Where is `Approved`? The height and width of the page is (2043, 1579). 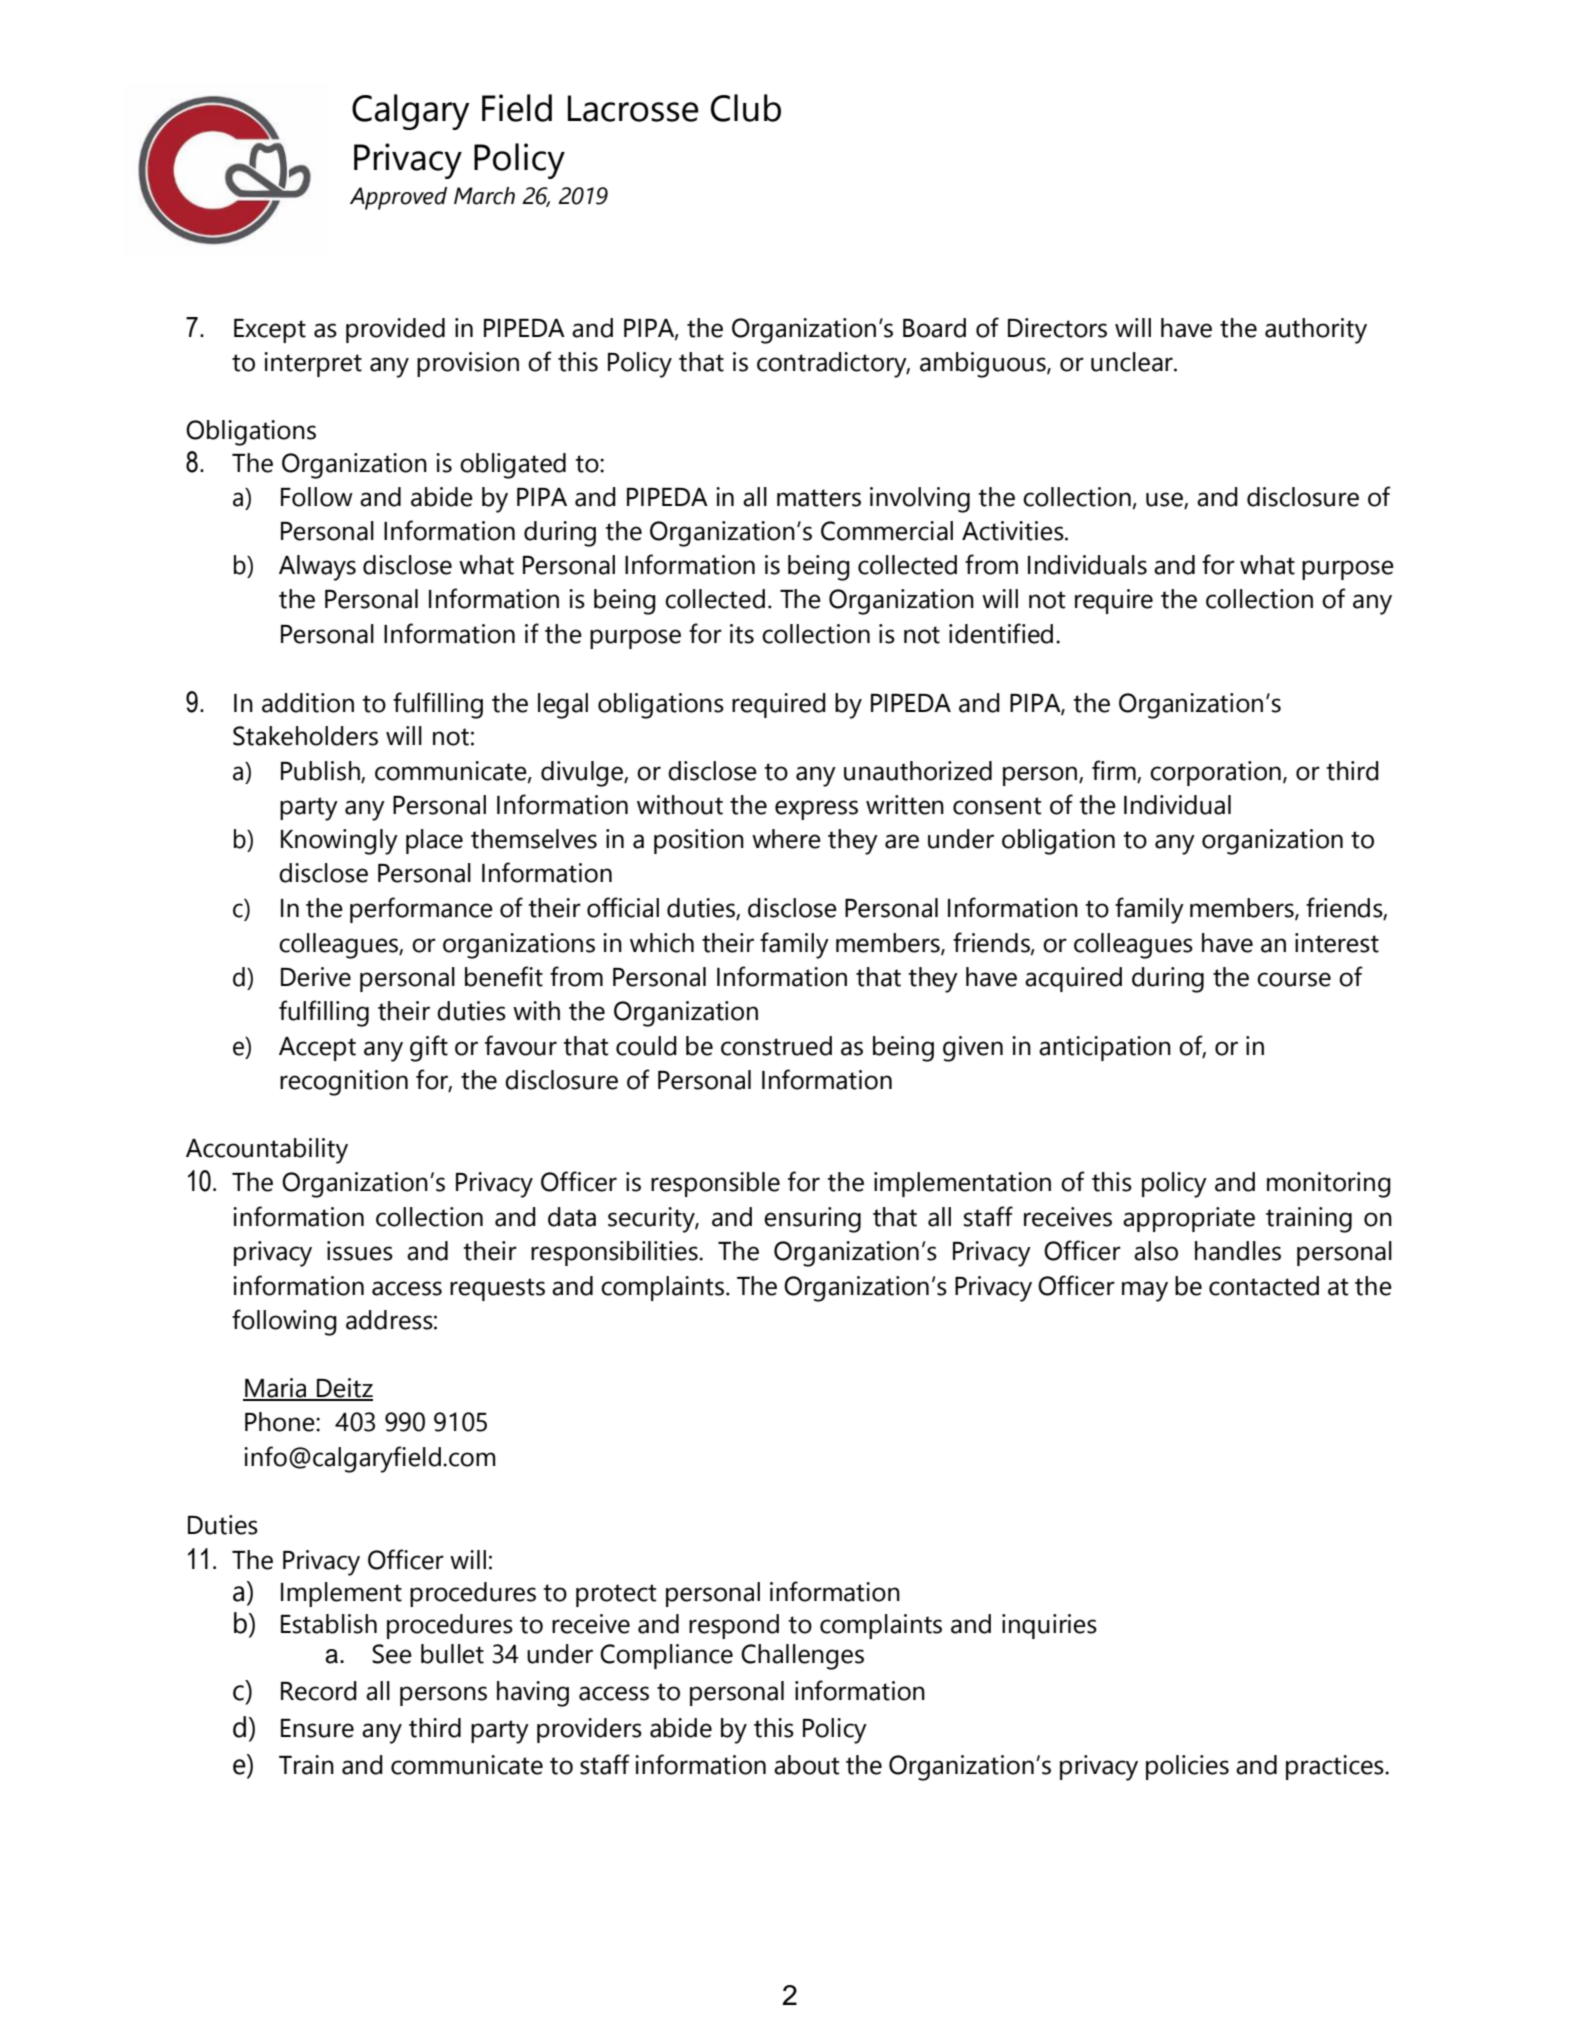 Approved is located at coordinates (398, 198).
